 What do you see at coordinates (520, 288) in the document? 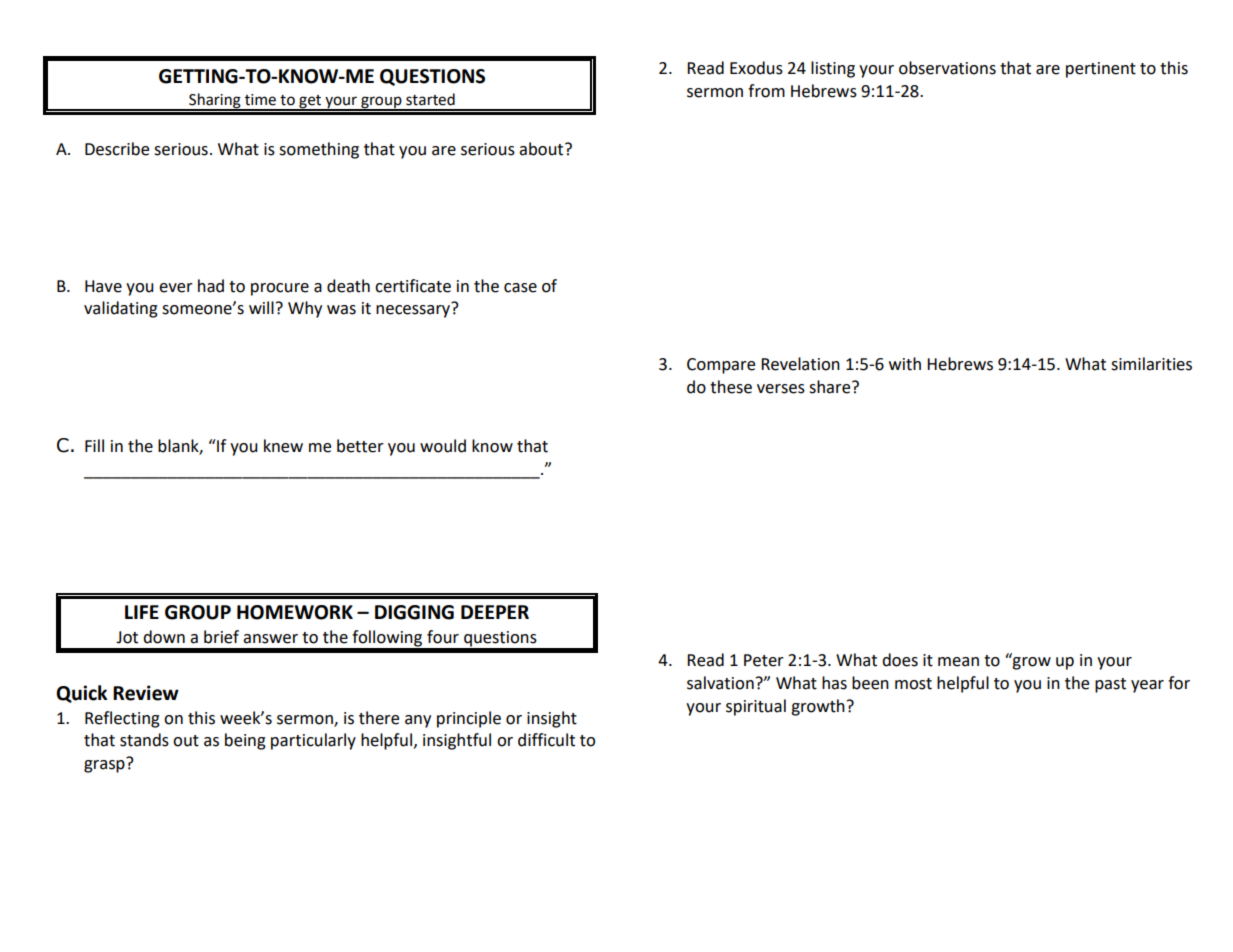
I see `case` at bounding box center [520, 288].
